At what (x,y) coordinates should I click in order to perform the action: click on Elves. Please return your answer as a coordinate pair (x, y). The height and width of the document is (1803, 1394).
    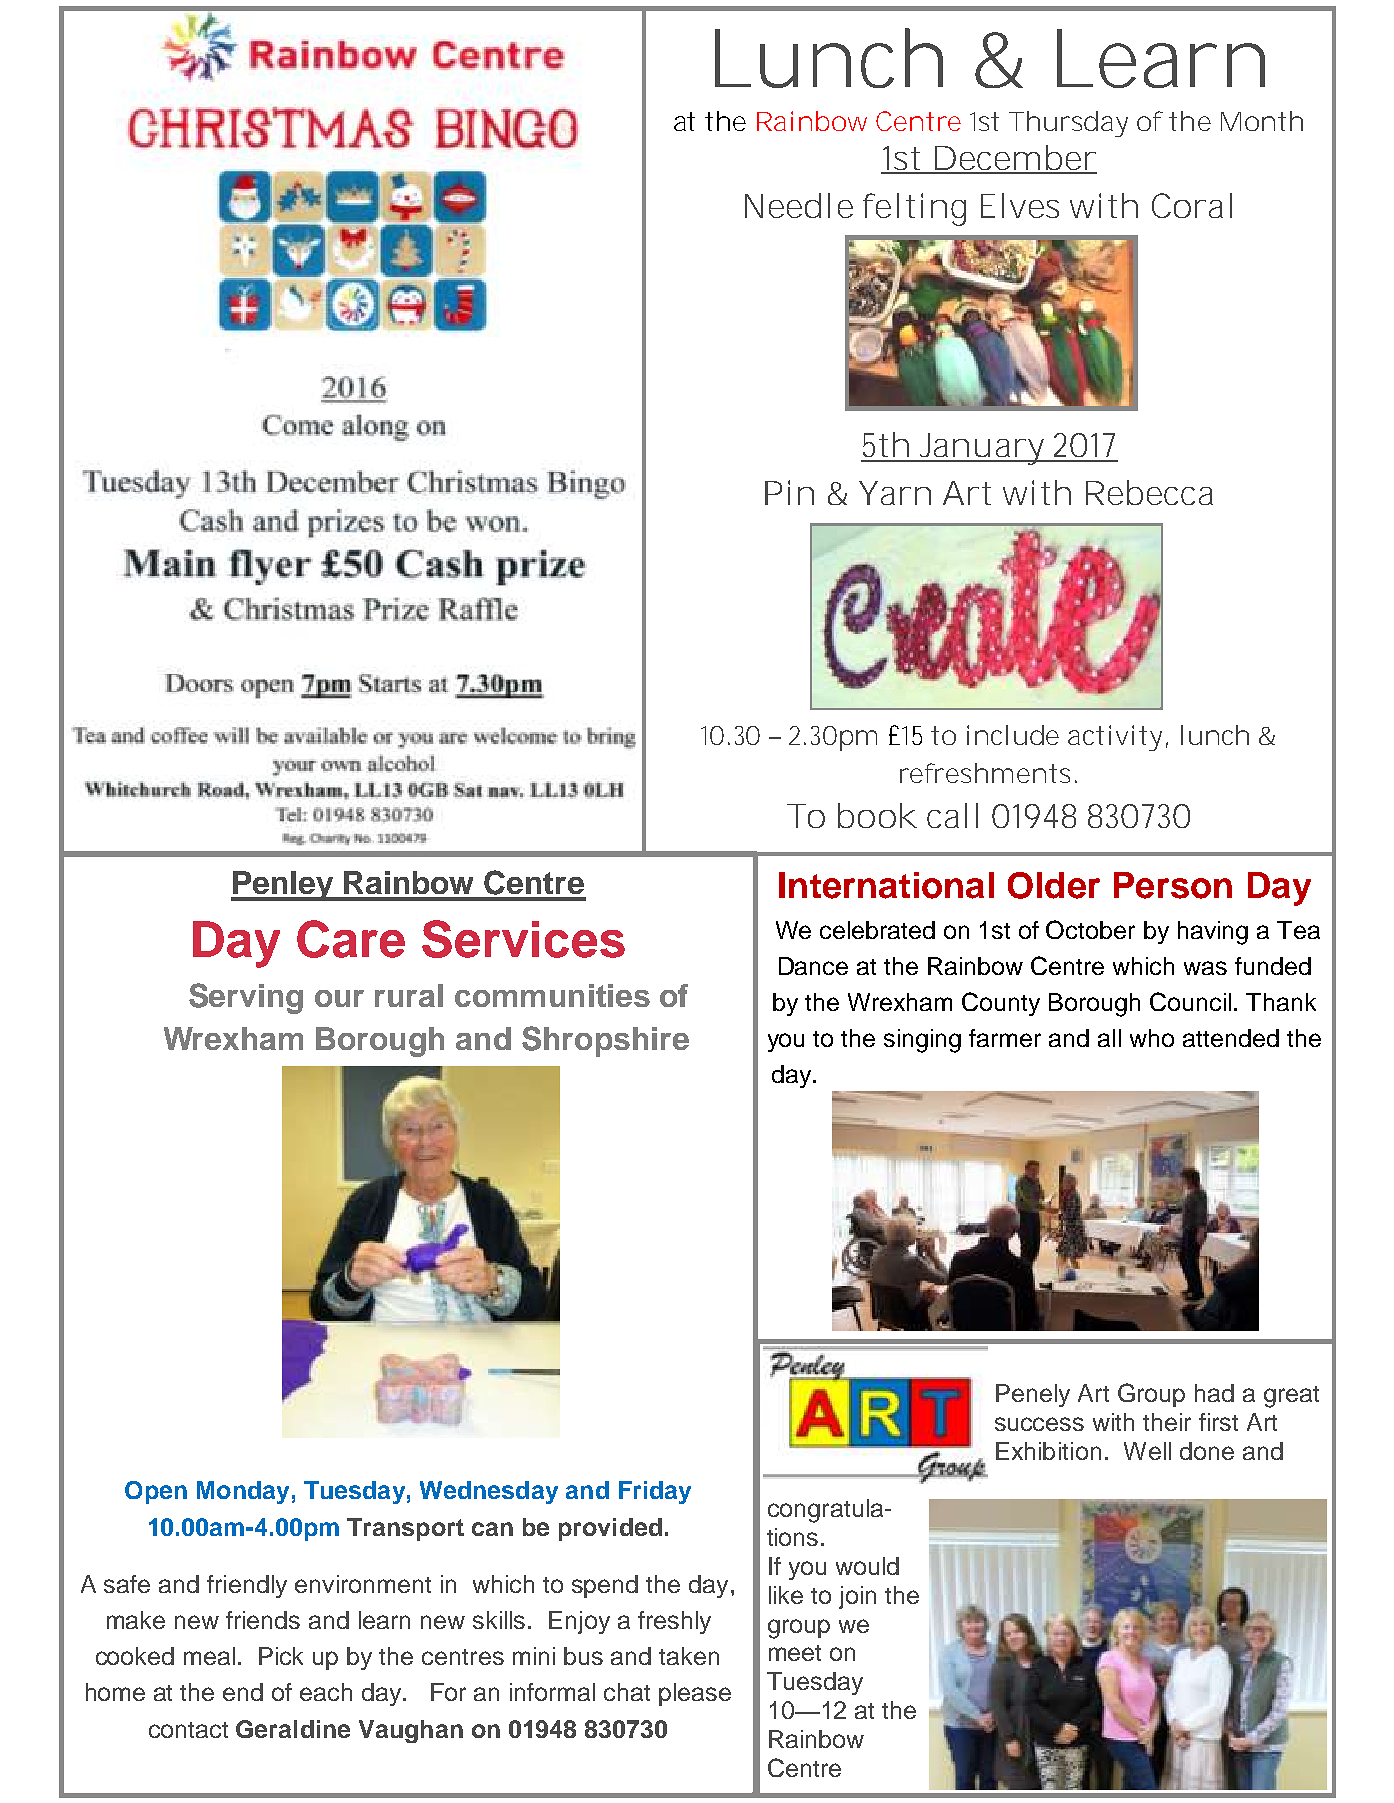
    Looking at the image, I should click on (1020, 205).
